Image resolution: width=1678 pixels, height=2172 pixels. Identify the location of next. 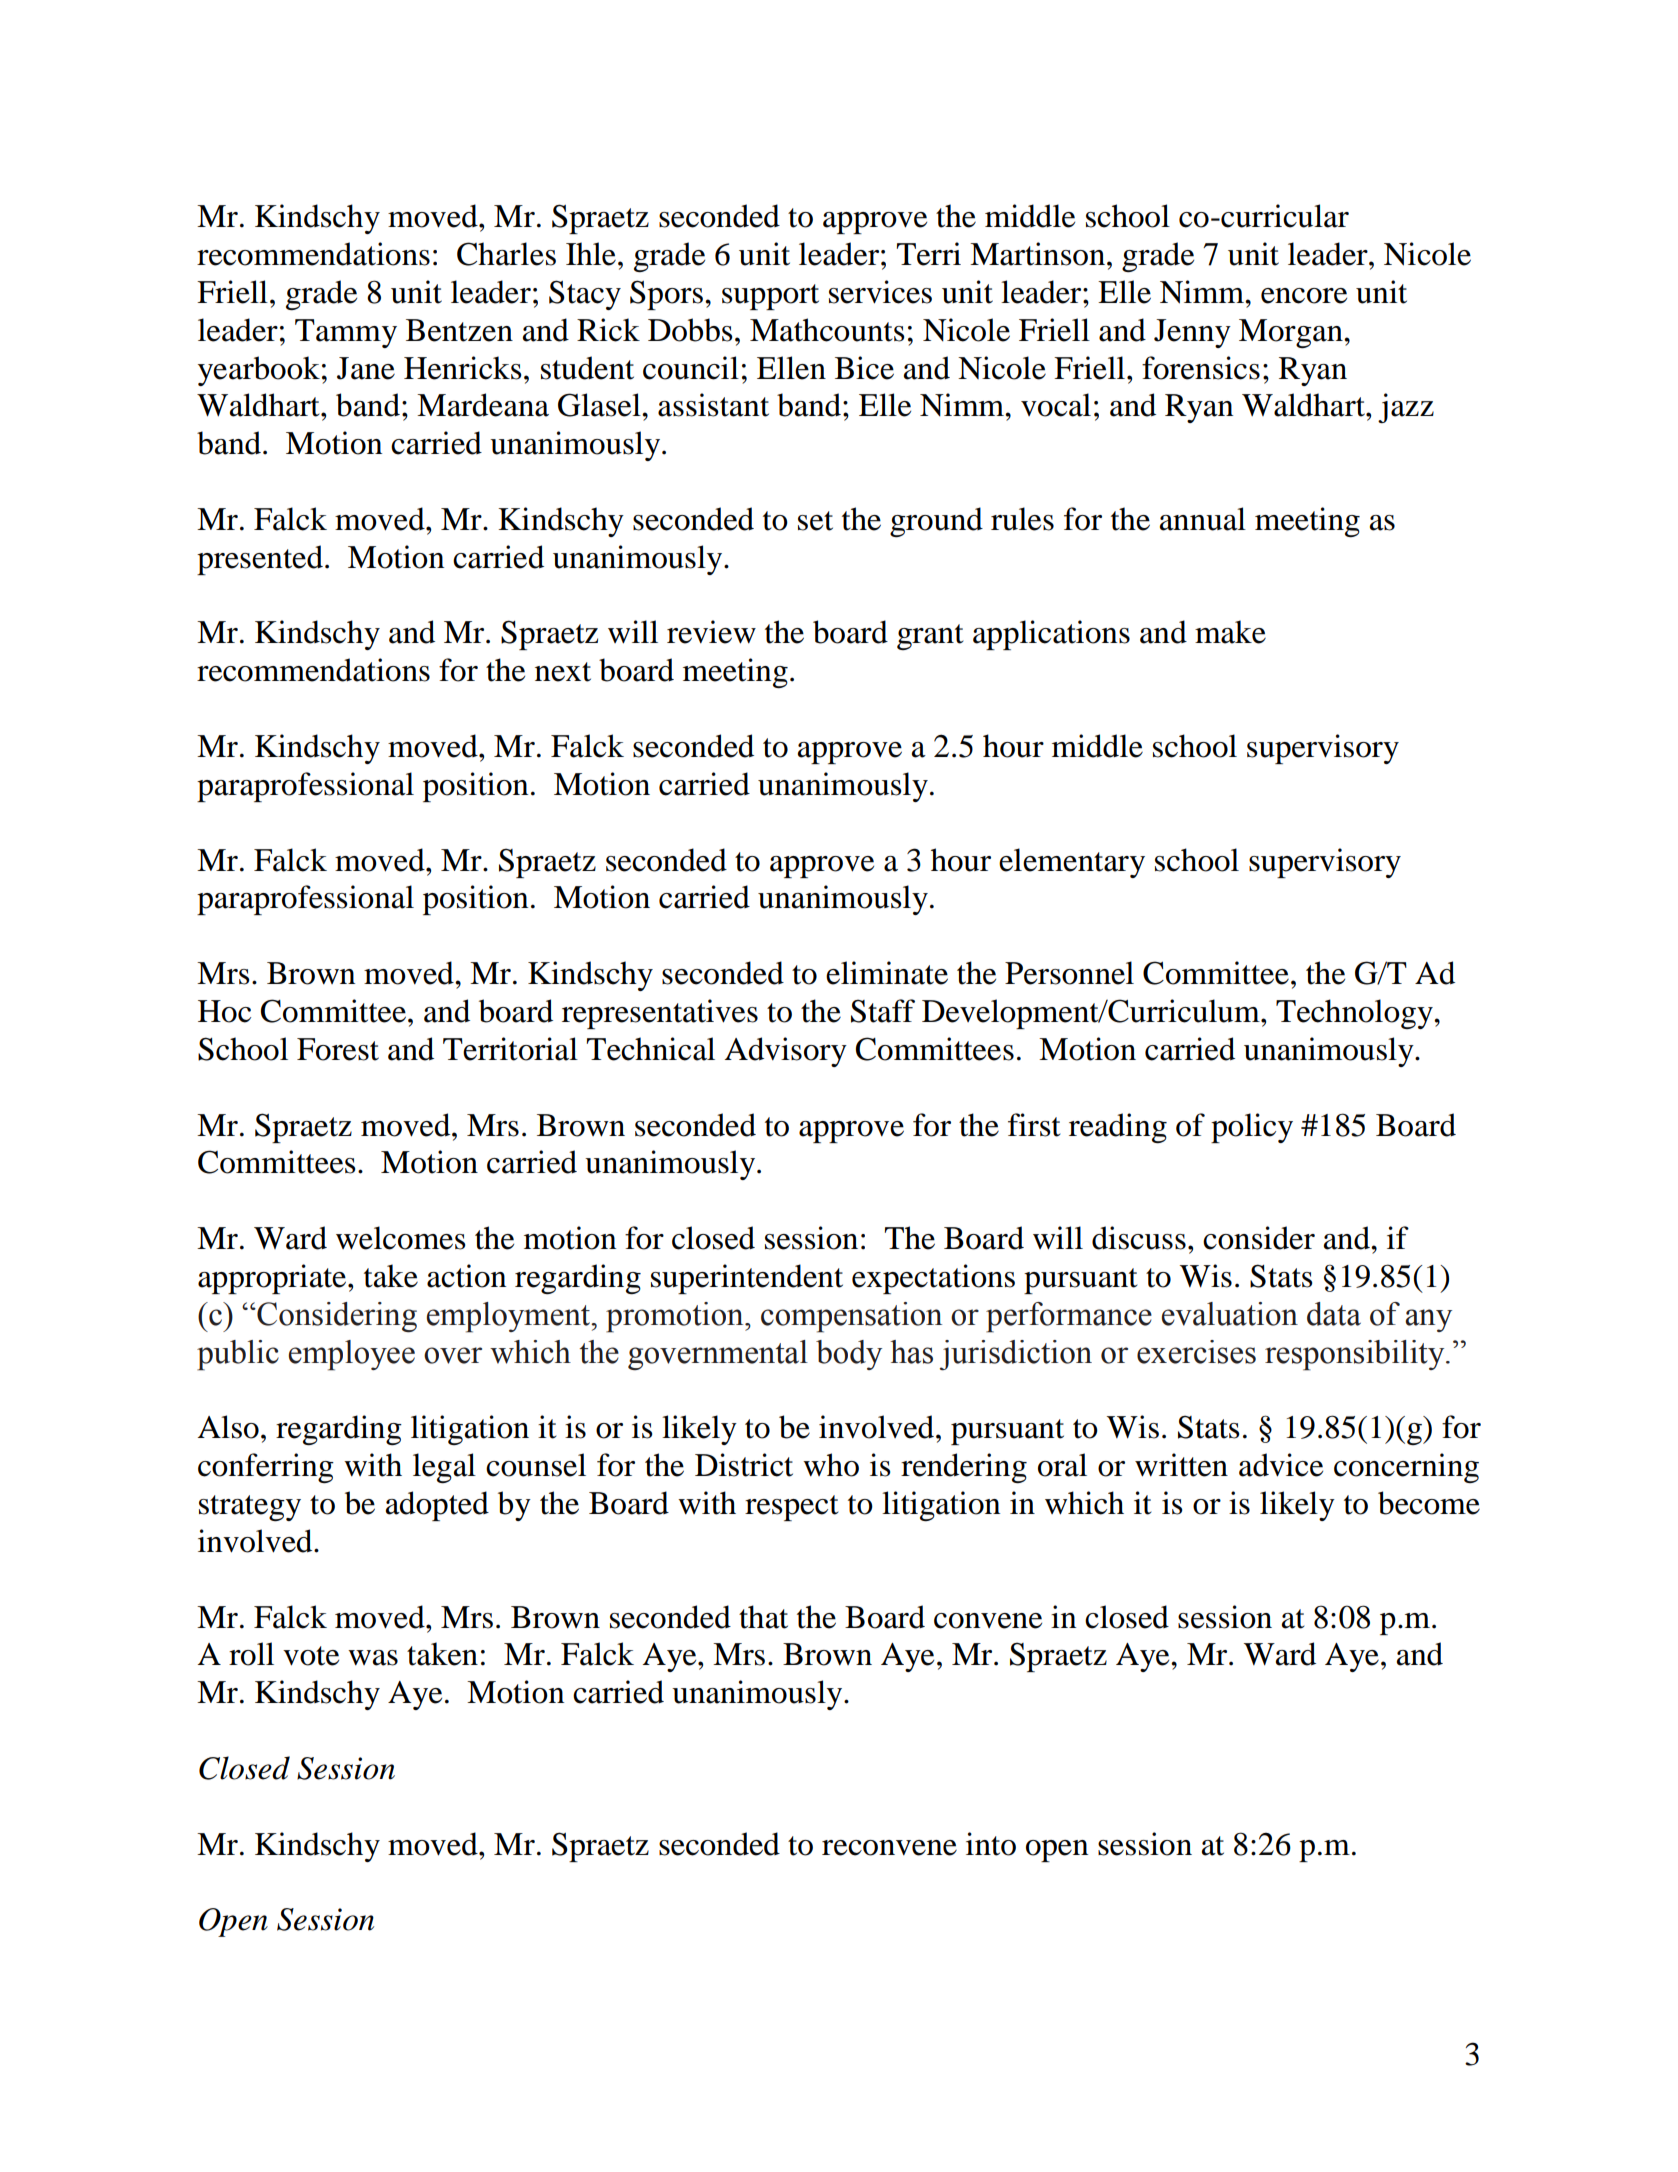
(563, 672).
